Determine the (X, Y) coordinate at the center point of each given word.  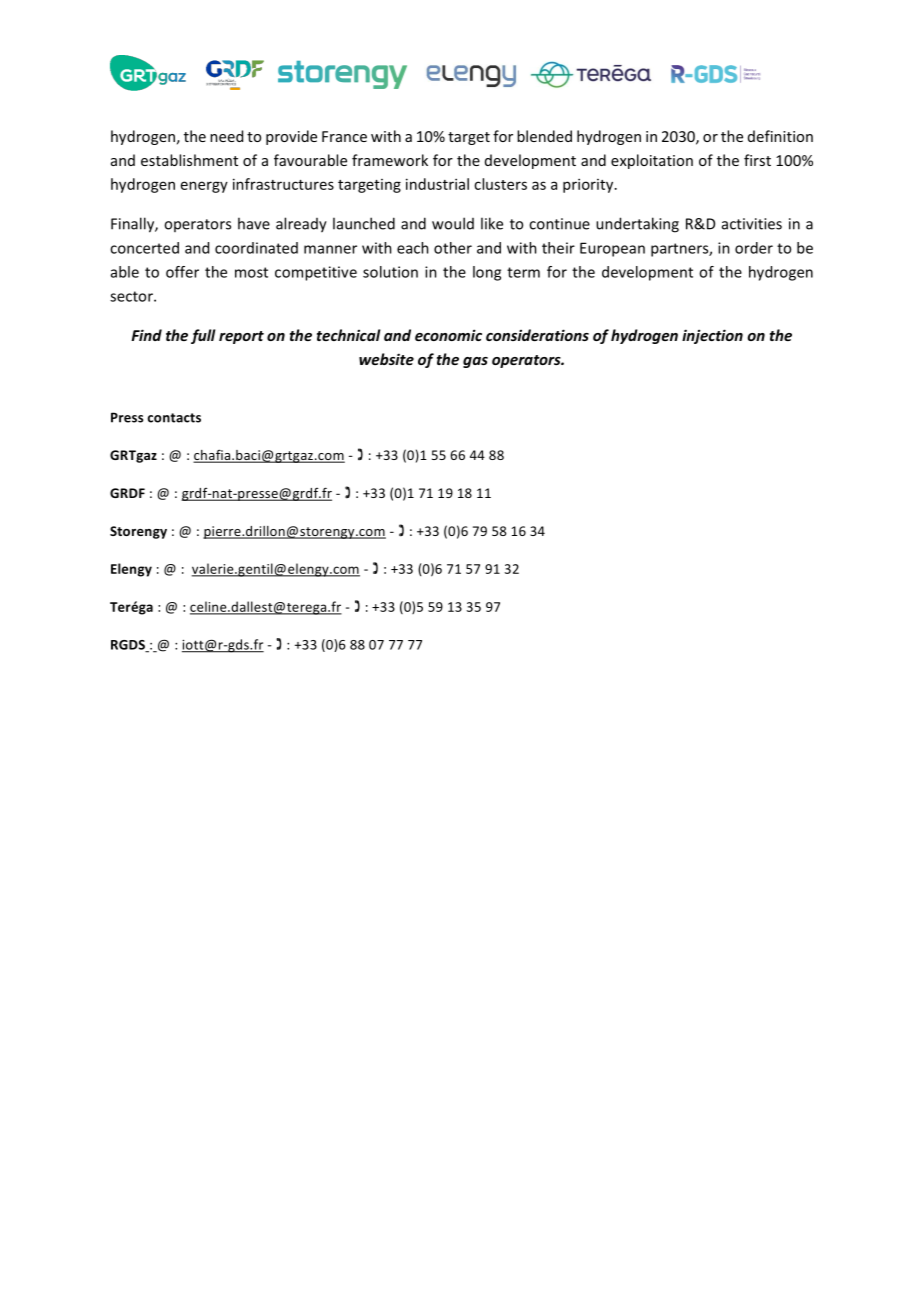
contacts (174, 418)
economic (448, 335)
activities (752, 224)
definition (780, 136)
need (226, 136)
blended (544, 136)
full (203, 336)
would (453, 223)
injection (712, 336)
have (254, 223)
